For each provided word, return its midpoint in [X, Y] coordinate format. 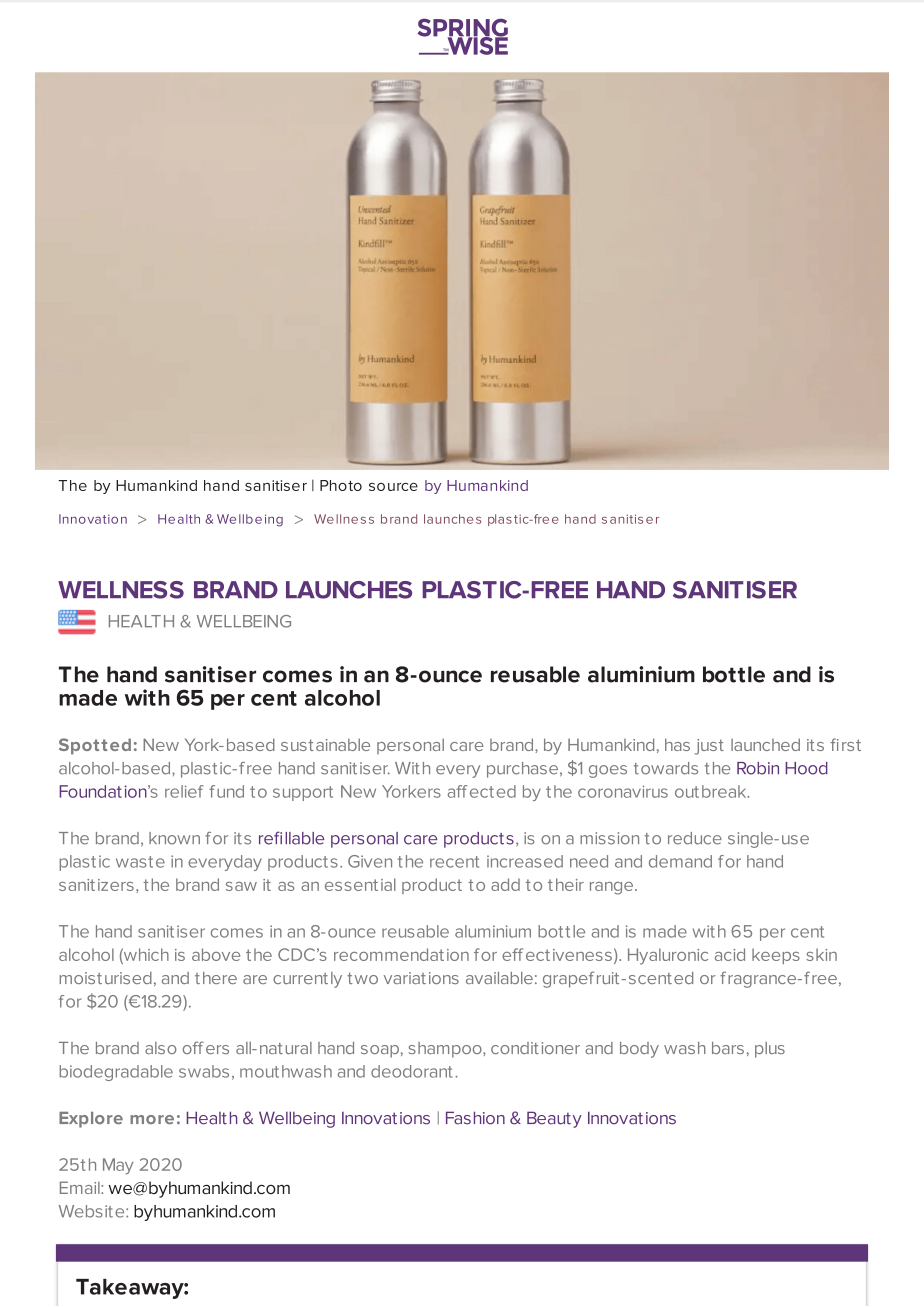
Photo [341, 485]
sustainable [325, 744]
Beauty [554, 1119]
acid [730, 954]
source [393, 487]
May [118, 1166]
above [216, 954]
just [709, 747]
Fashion [475, 1118]
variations [421, 978]
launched [765, 744]
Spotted [95, 746]
